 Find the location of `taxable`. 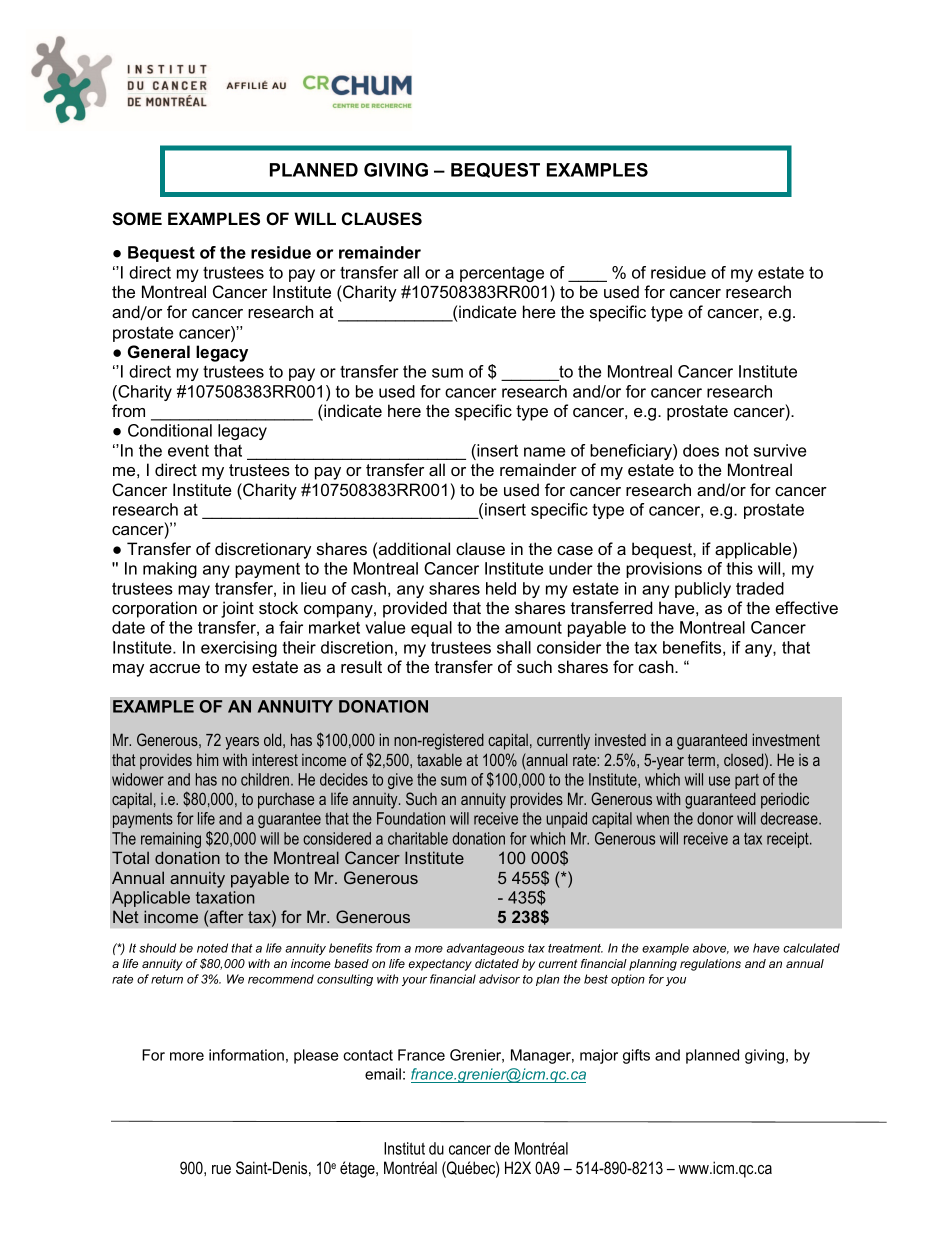

taxable is located at coordinates (439, 759).
